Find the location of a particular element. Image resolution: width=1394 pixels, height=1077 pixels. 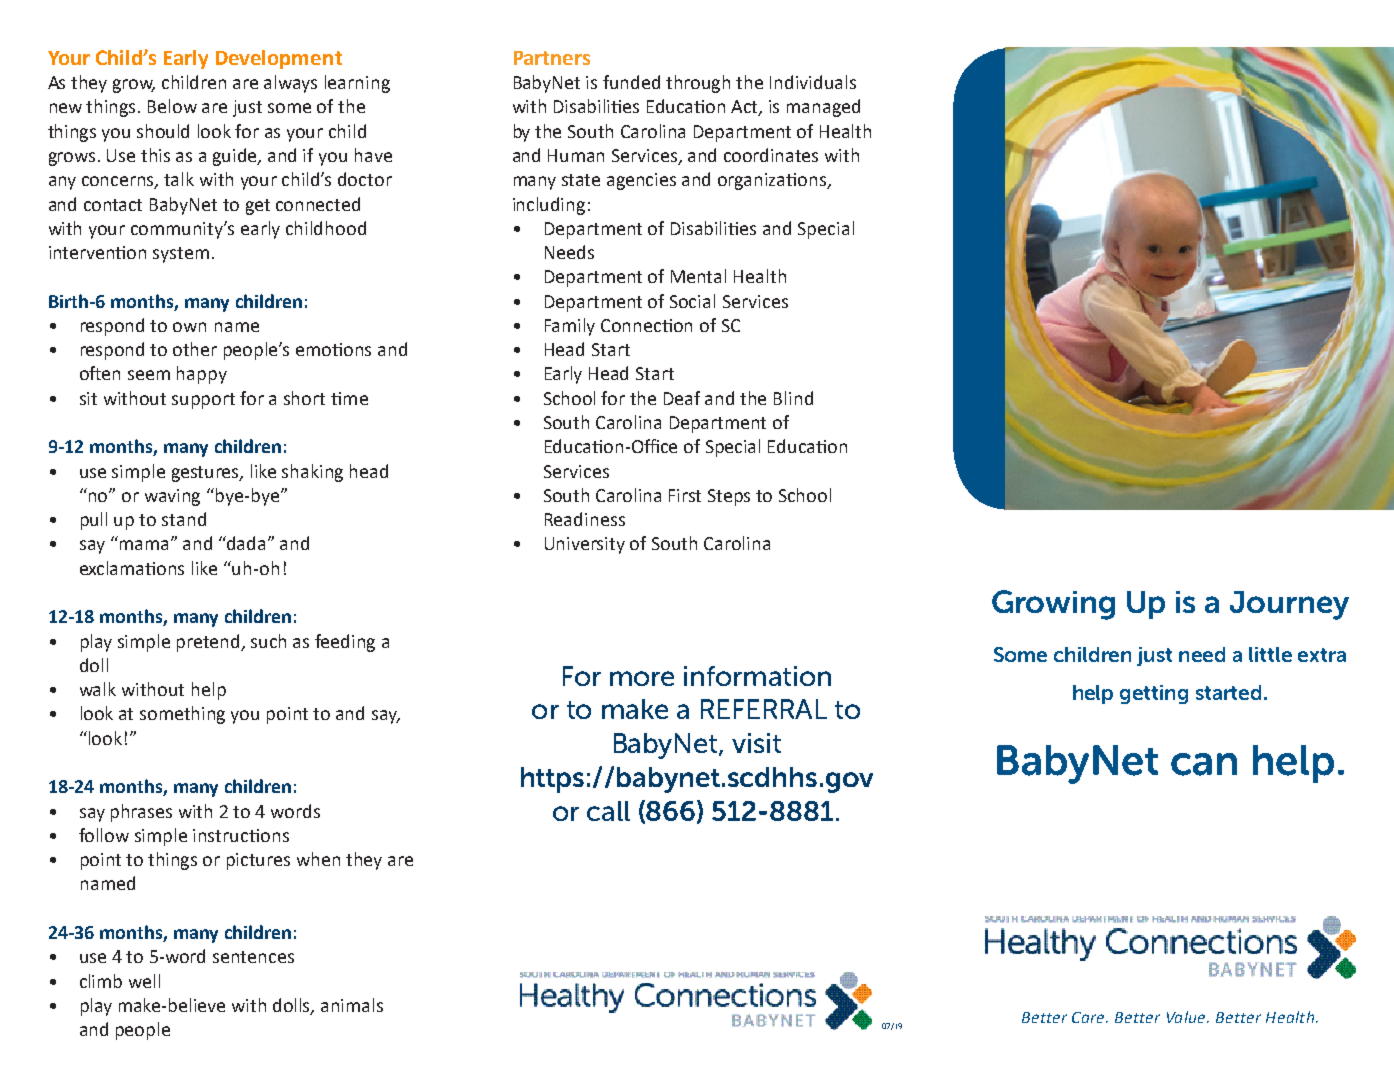

managed is located at coordinates (823, 108).
